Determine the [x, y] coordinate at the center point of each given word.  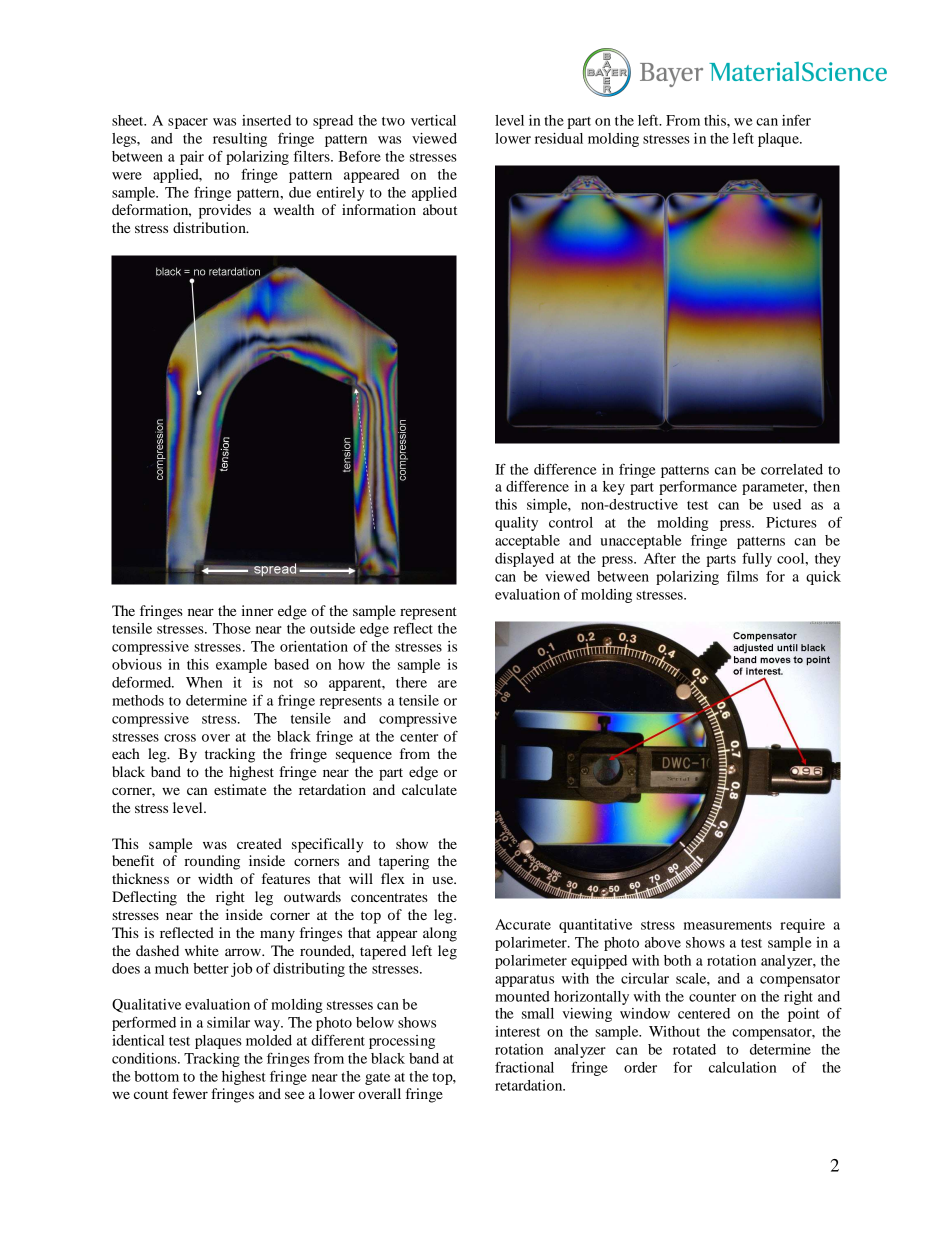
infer [796, 120]
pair [192, 158]
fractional [524, 1067]
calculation [743, 1067]
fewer [190, 1093]
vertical [433, 120]
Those [232, 628]
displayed [524, 560]
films [742, 576]
